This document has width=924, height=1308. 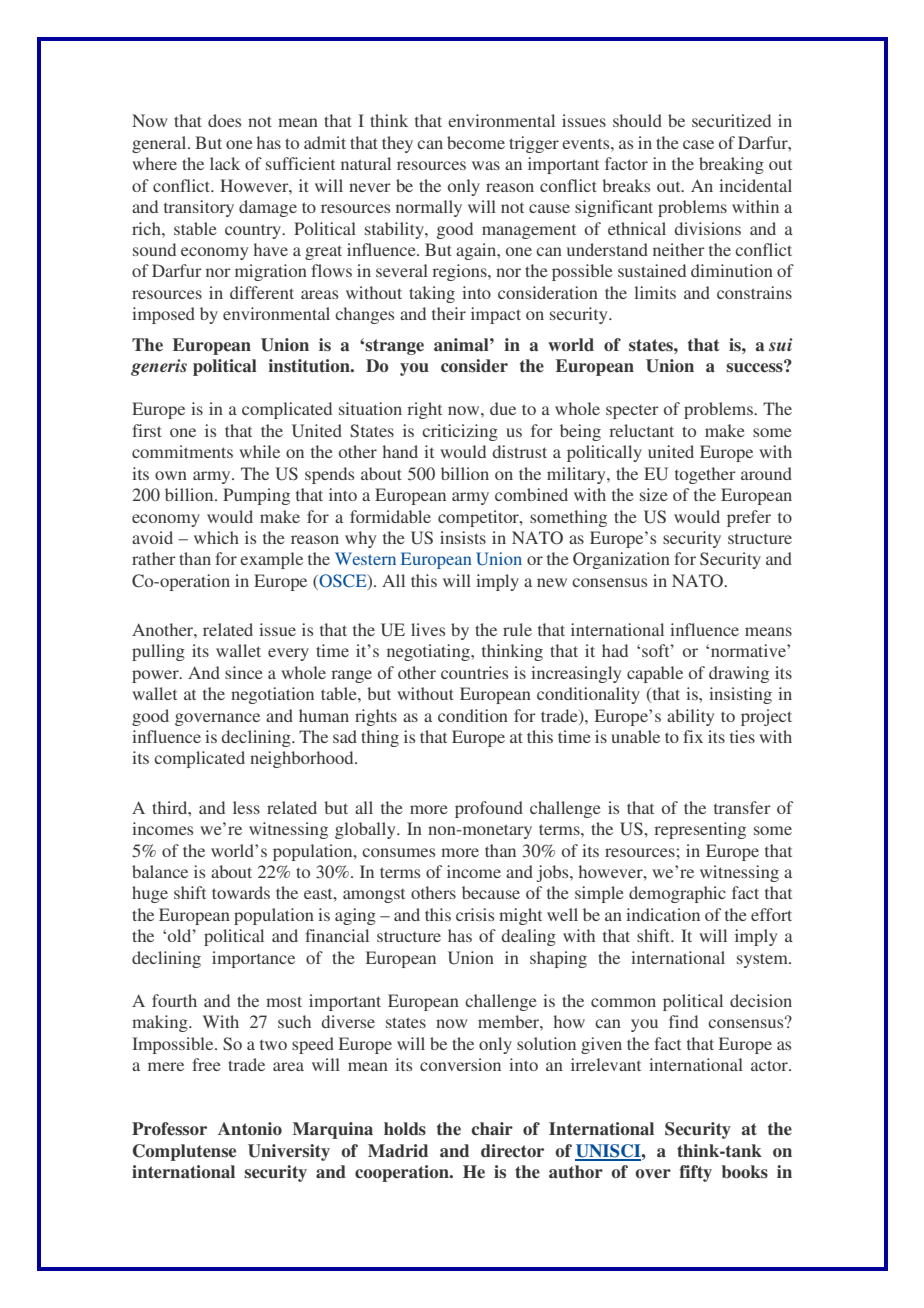 I want to click on since, so click(x=244, y=672).
